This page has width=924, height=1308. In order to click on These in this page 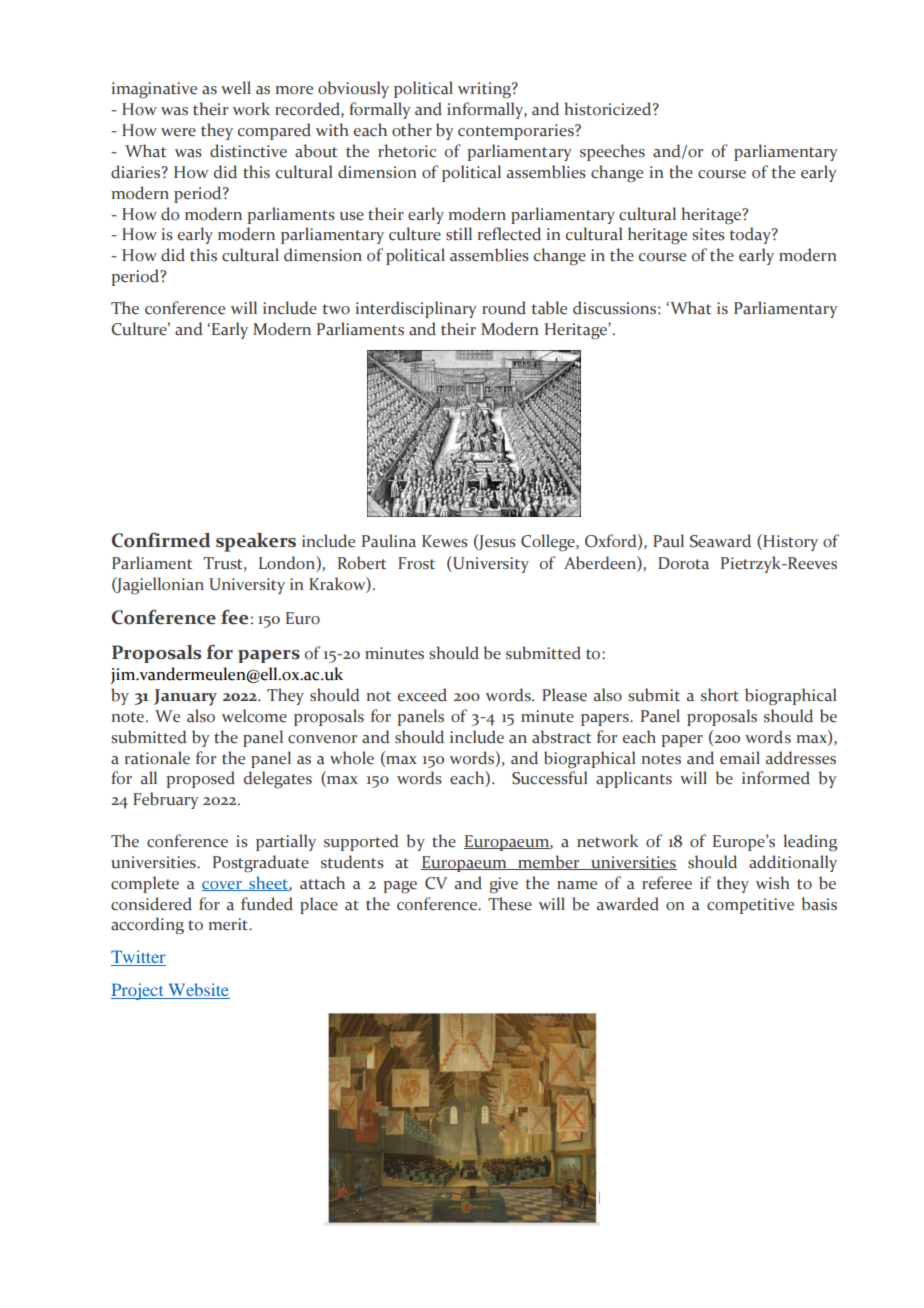, I will do `click(510, 904)`.
